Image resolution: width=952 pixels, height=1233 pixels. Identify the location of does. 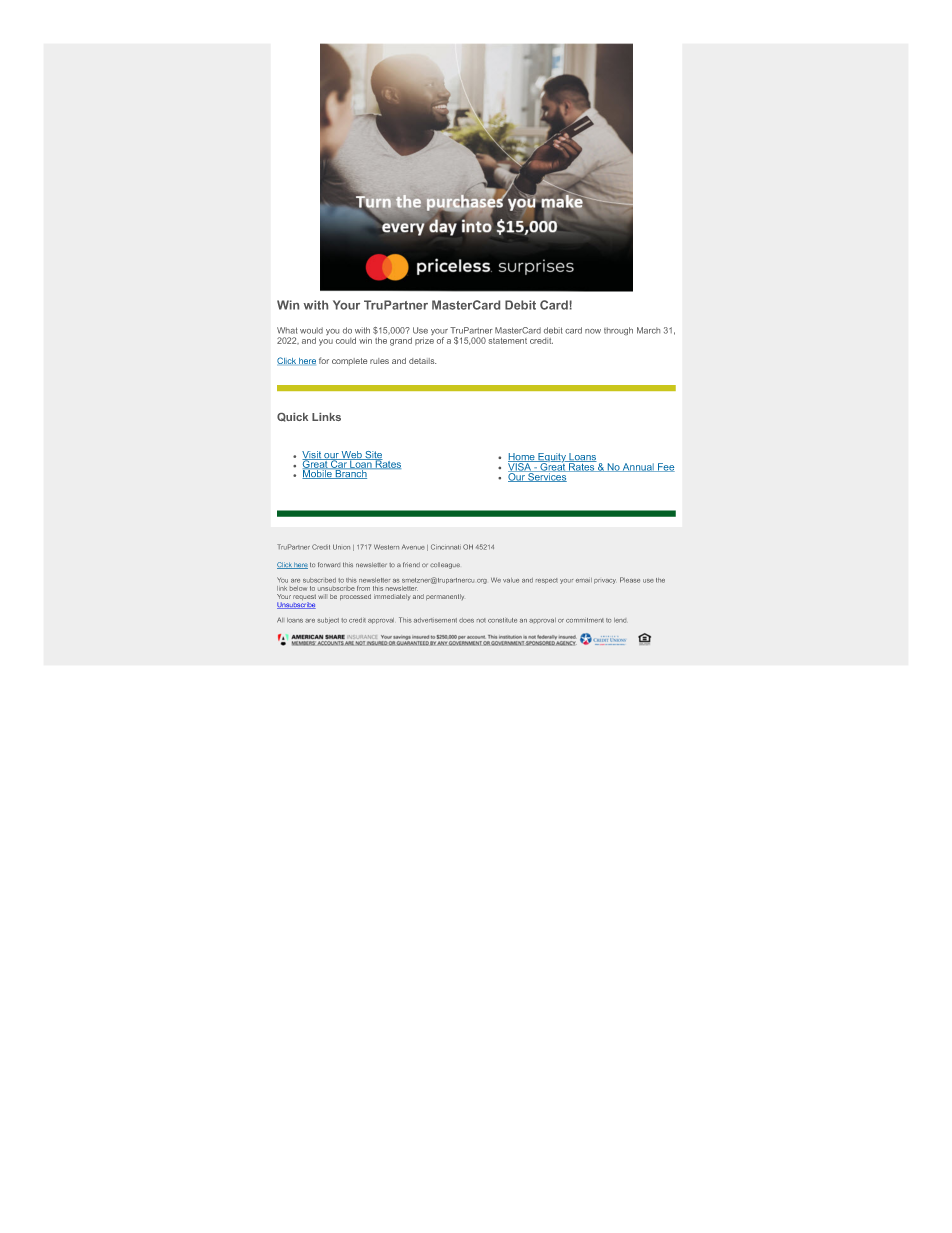
(466, 620).
